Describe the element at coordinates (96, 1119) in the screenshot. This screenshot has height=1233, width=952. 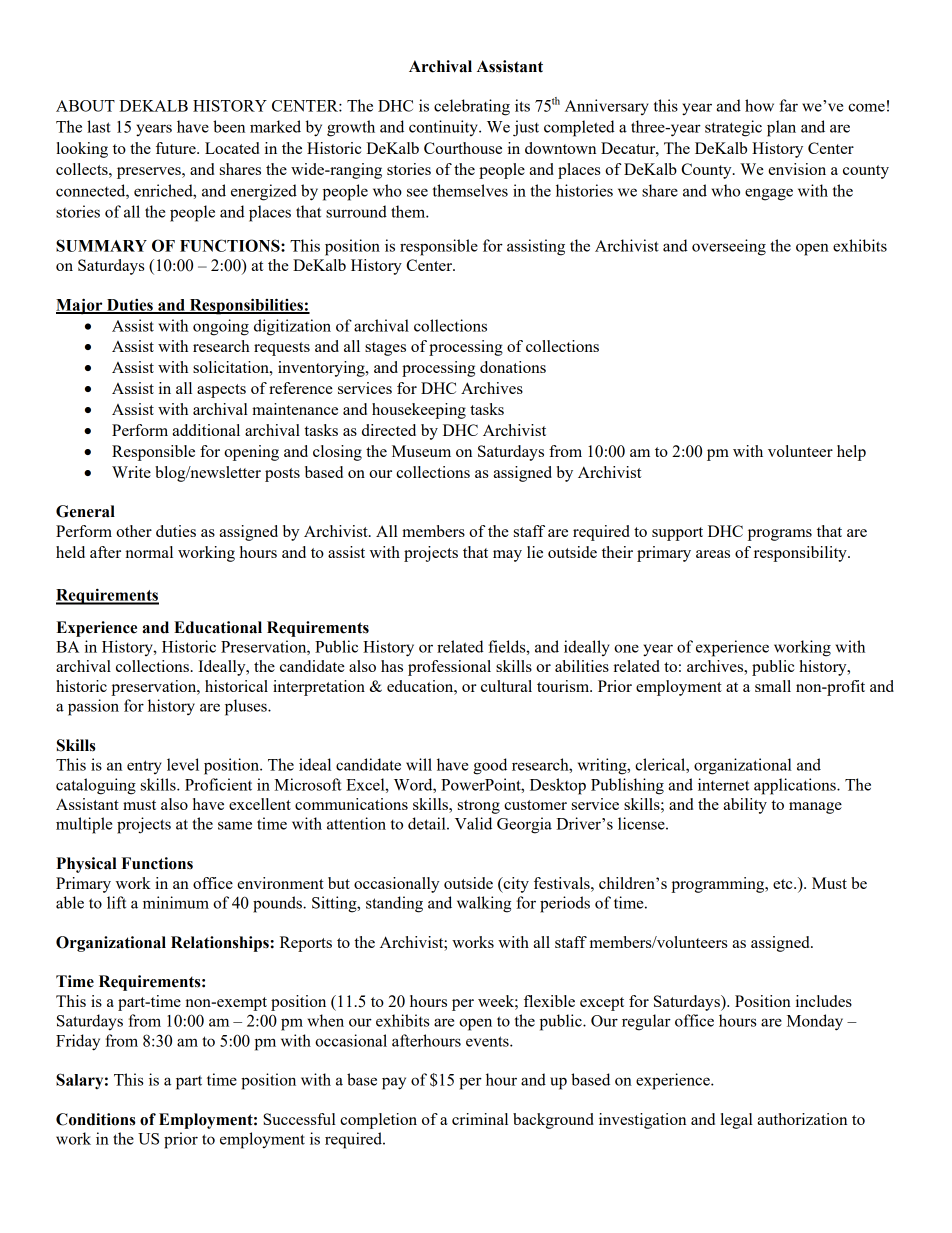
I see `Conditions` at that location.
